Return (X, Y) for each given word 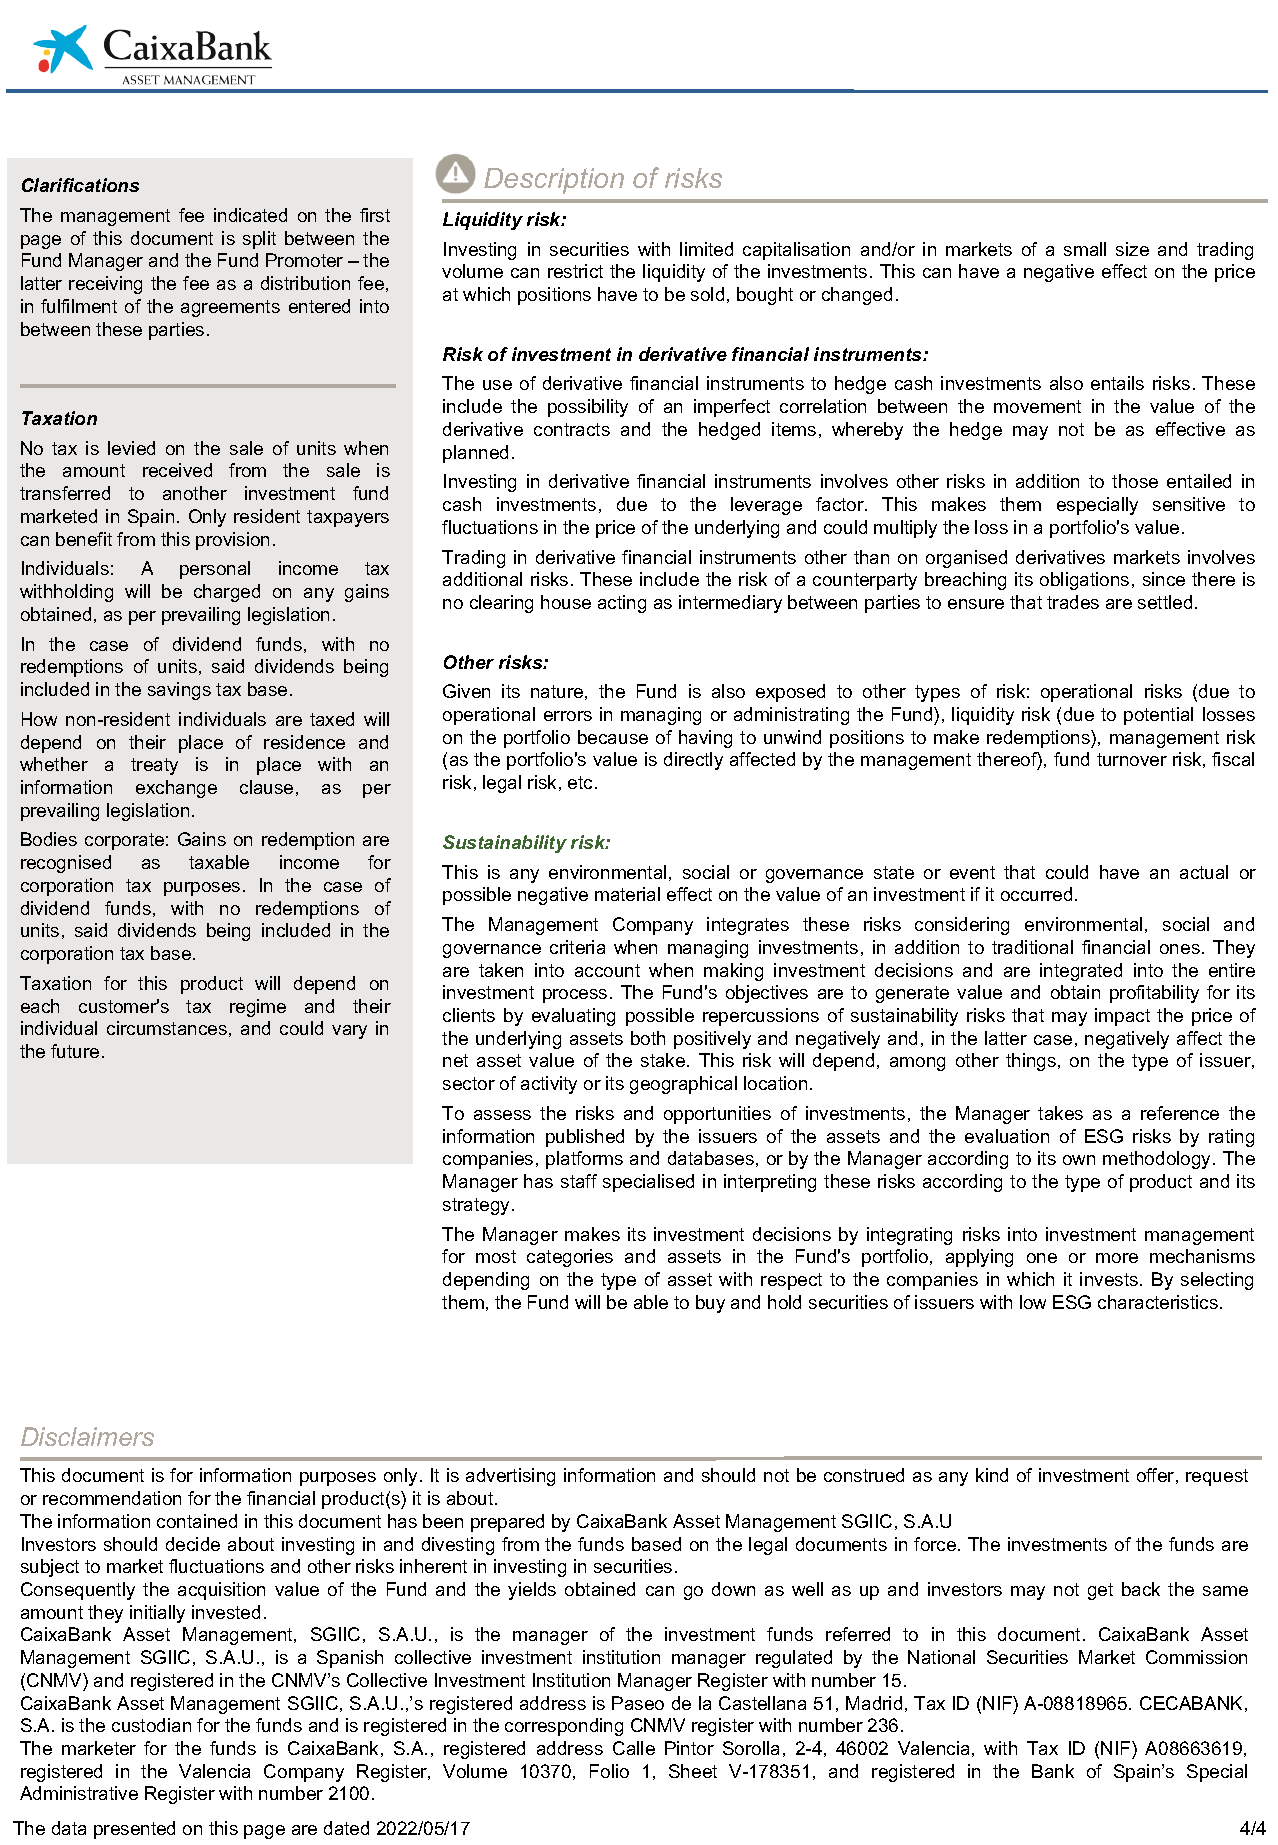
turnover (1132, 759)
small (1085, 249)
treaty (154, 766)
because (613, 737)
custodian (151, 1725)
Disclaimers (87, 1436)
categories (570, 1258)
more (1117, 1258)
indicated (250, 215)
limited (706, 249)
